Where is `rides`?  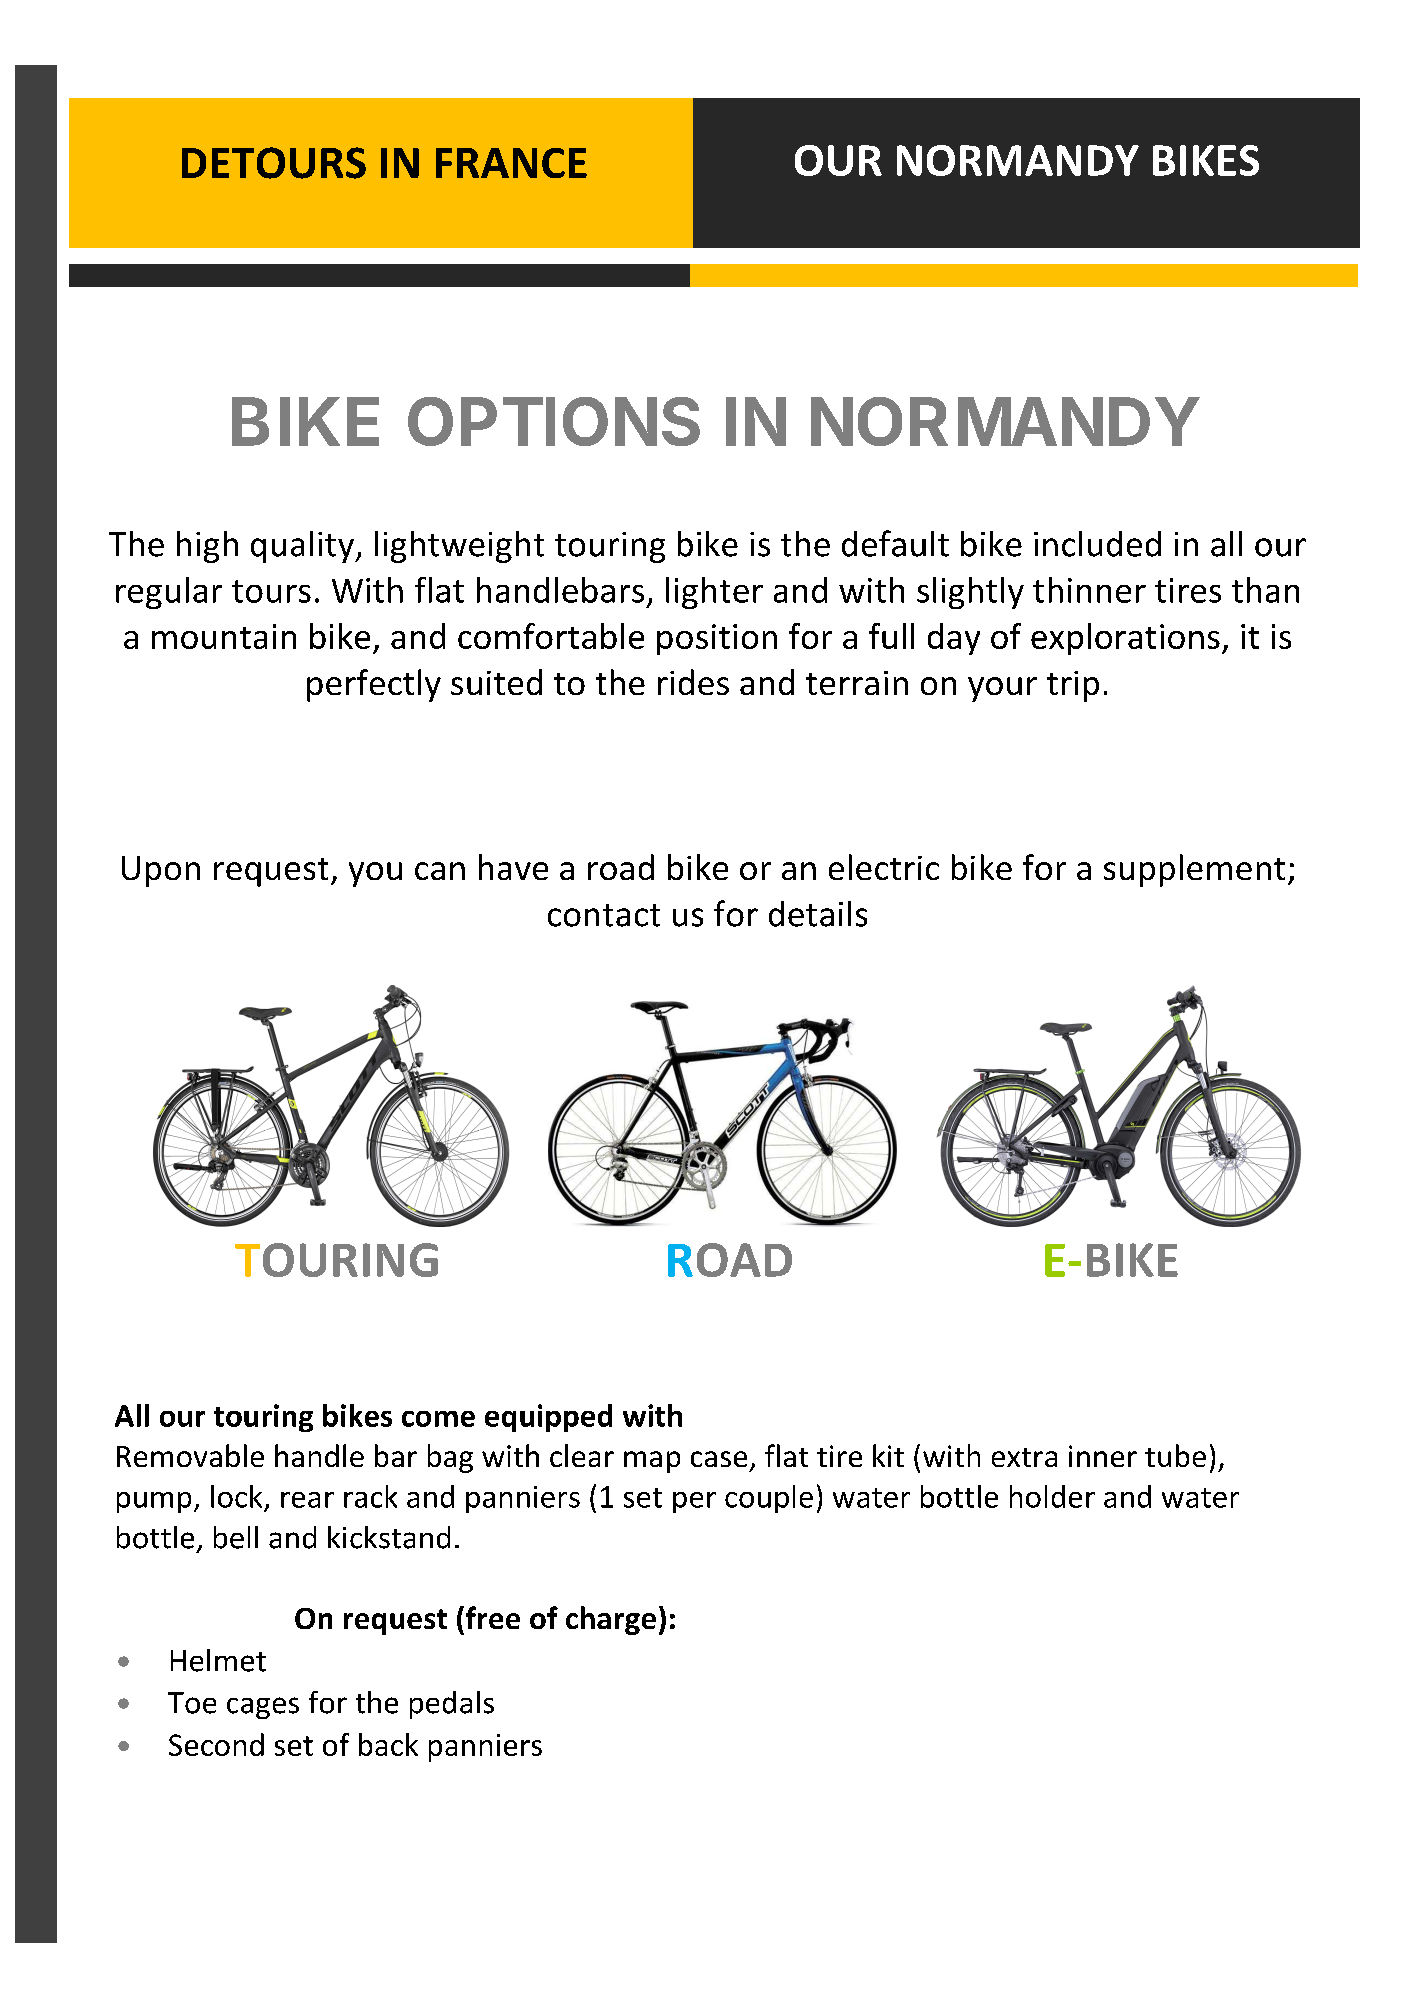 rides is located at coordinates (693, 682).
